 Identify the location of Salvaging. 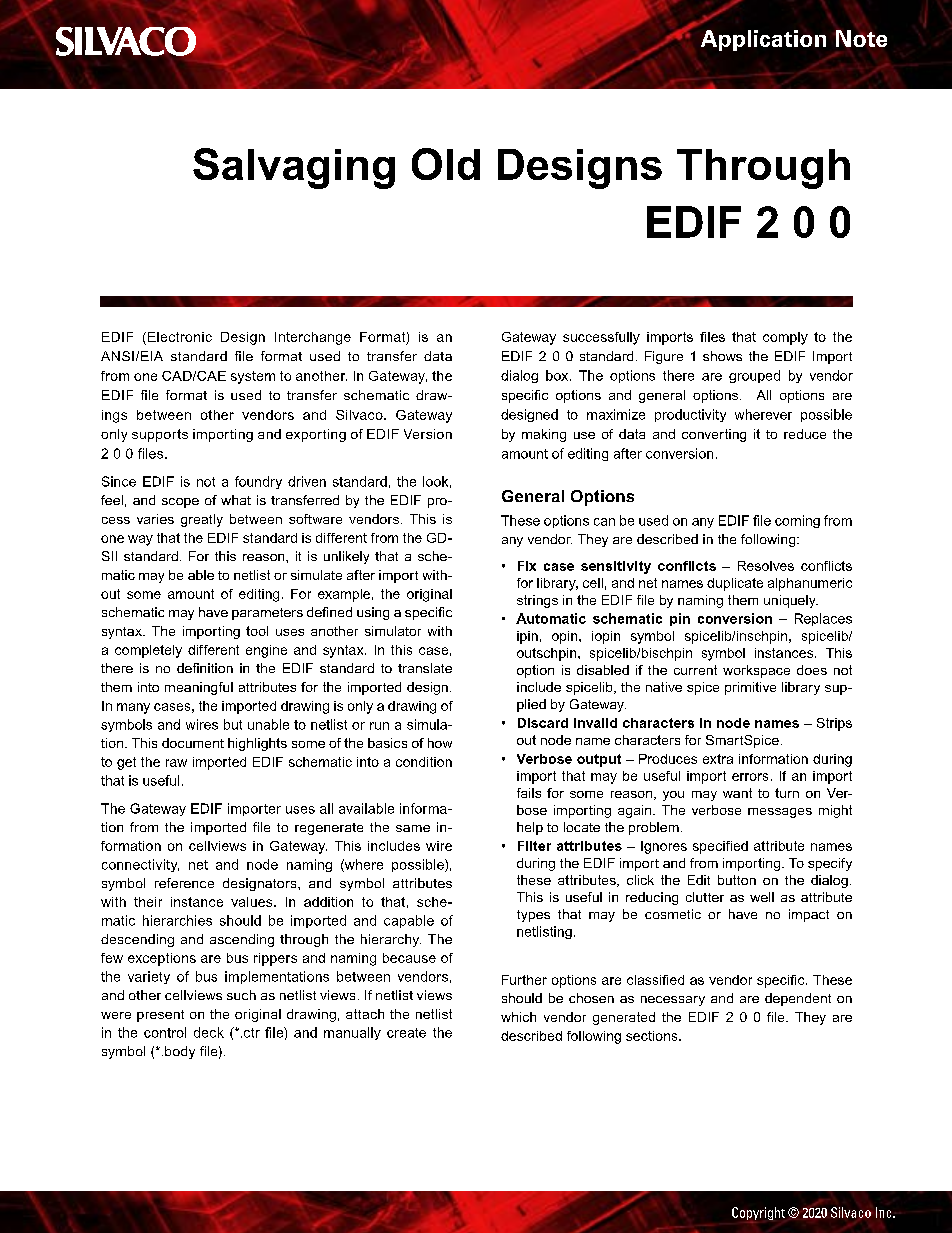
(294, 168).
